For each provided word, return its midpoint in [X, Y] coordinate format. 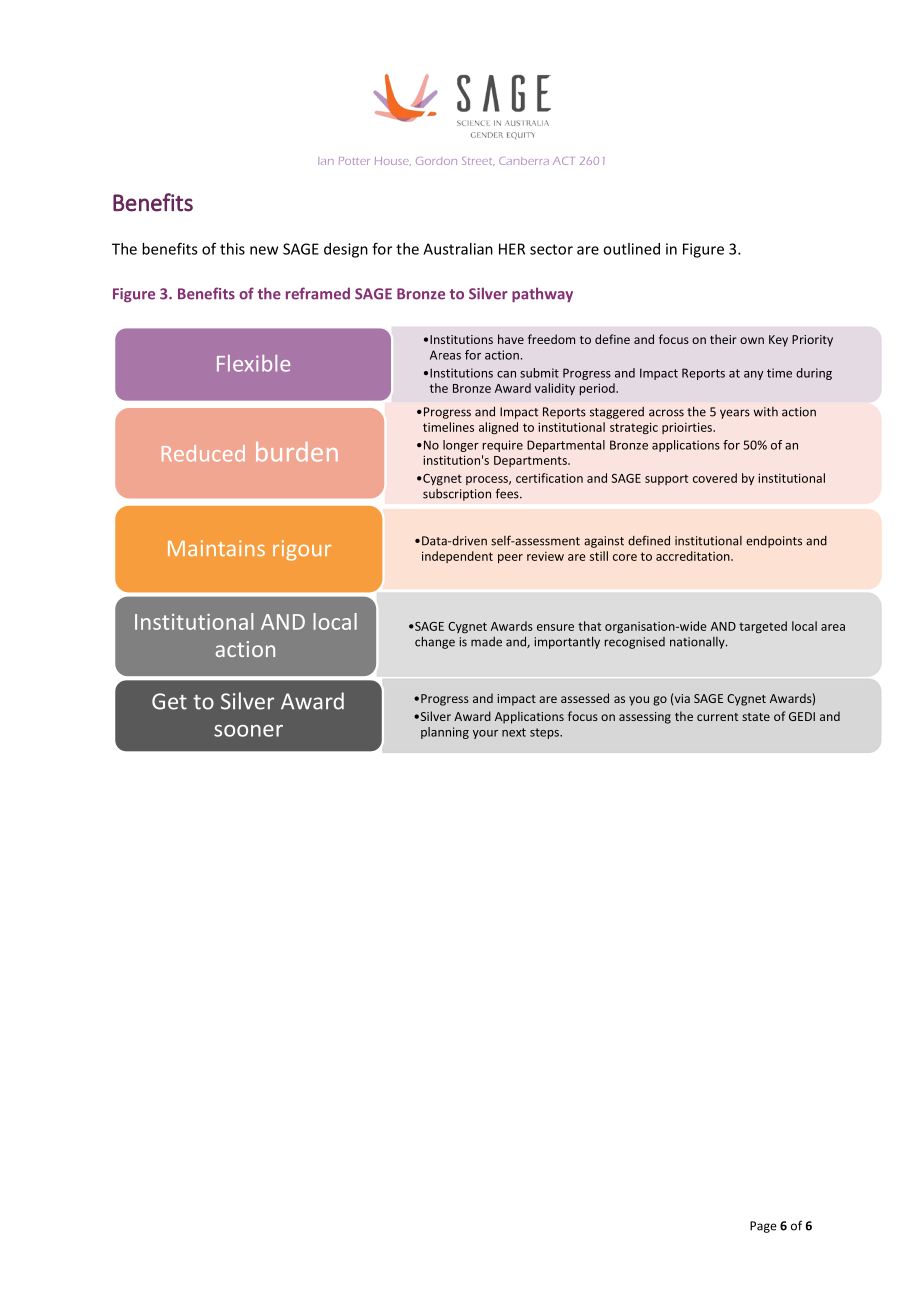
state [756, 717]
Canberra [524, 161]
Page [763, 1227]
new [264, 250]
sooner [248, 731]
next [514, 732]
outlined [631, 249]
